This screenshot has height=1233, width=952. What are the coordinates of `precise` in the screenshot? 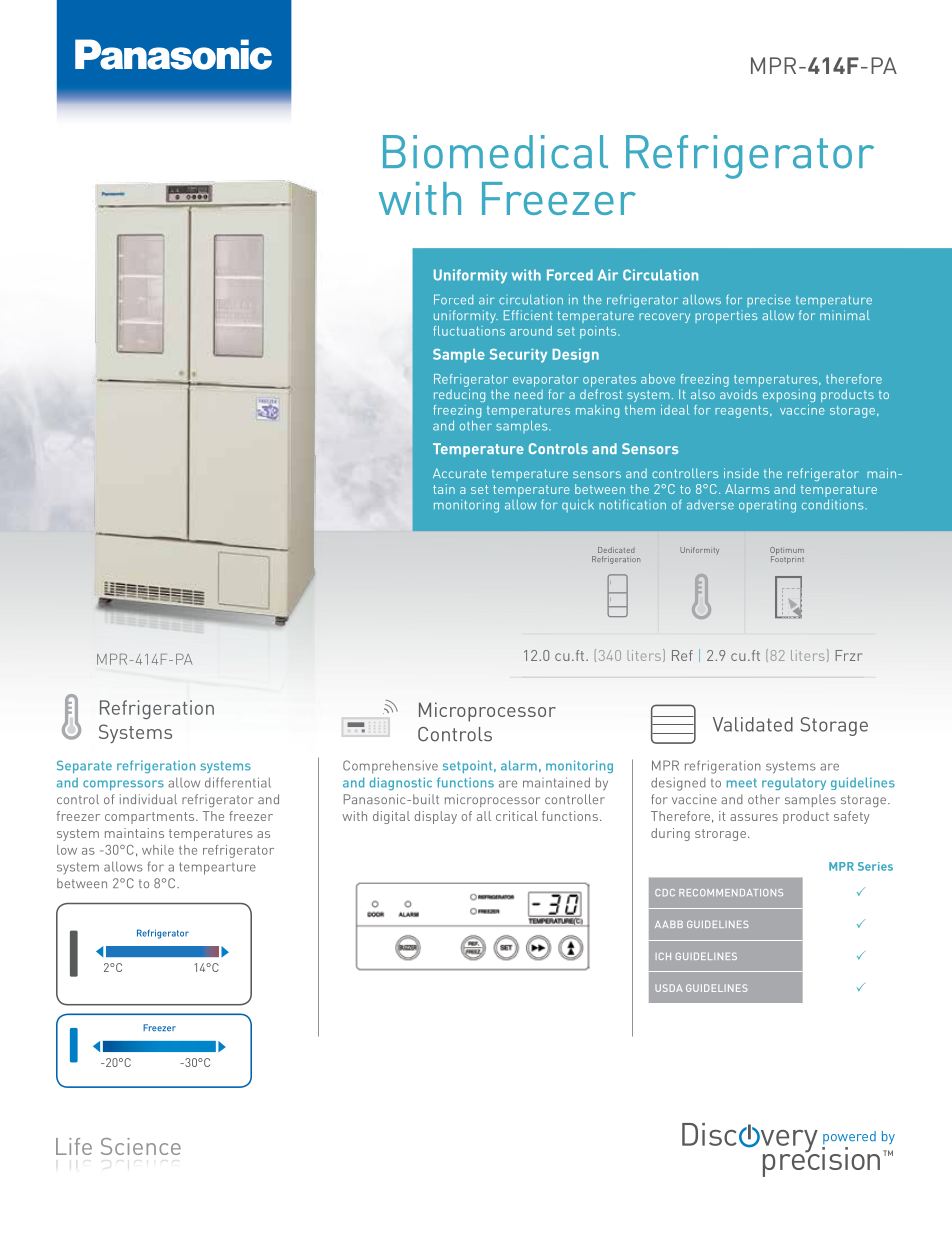 It's located at (769, 301).
